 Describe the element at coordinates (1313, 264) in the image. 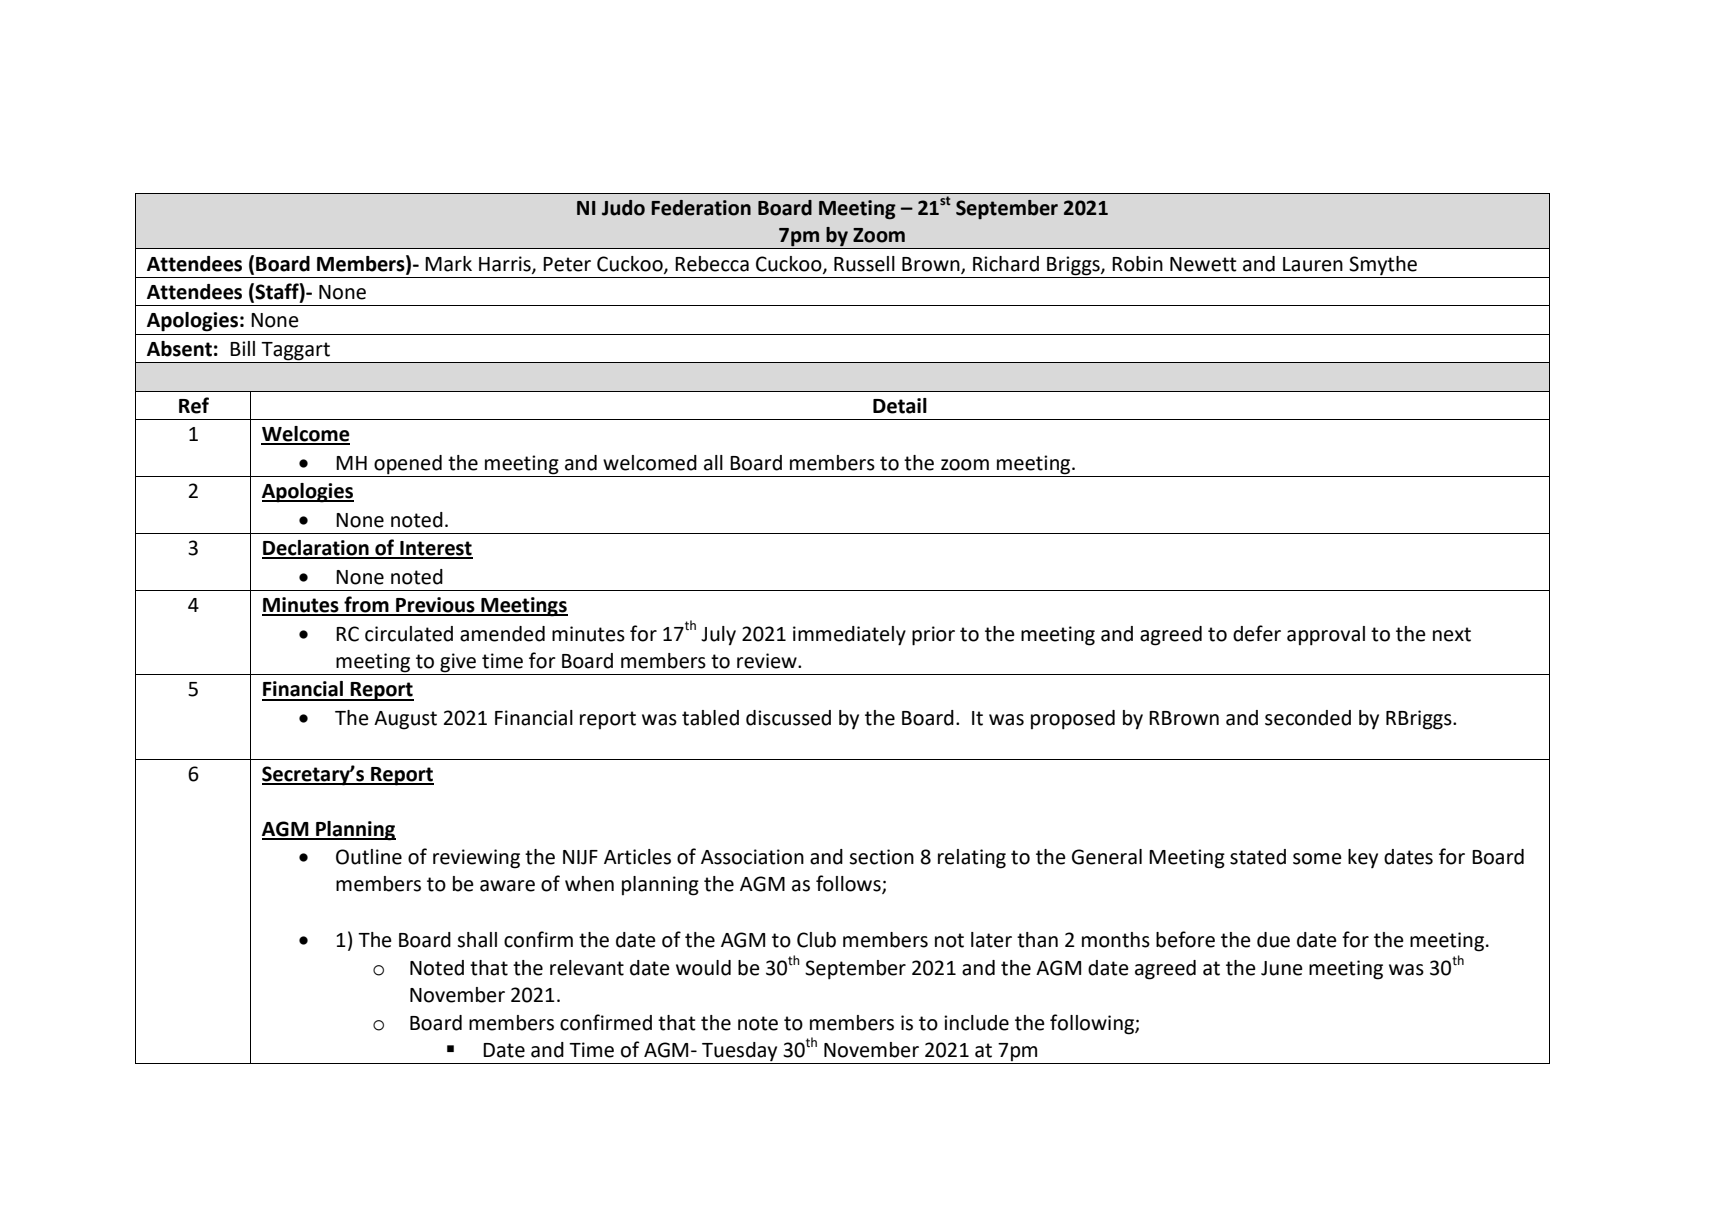

I see `Lauren` at that location.
